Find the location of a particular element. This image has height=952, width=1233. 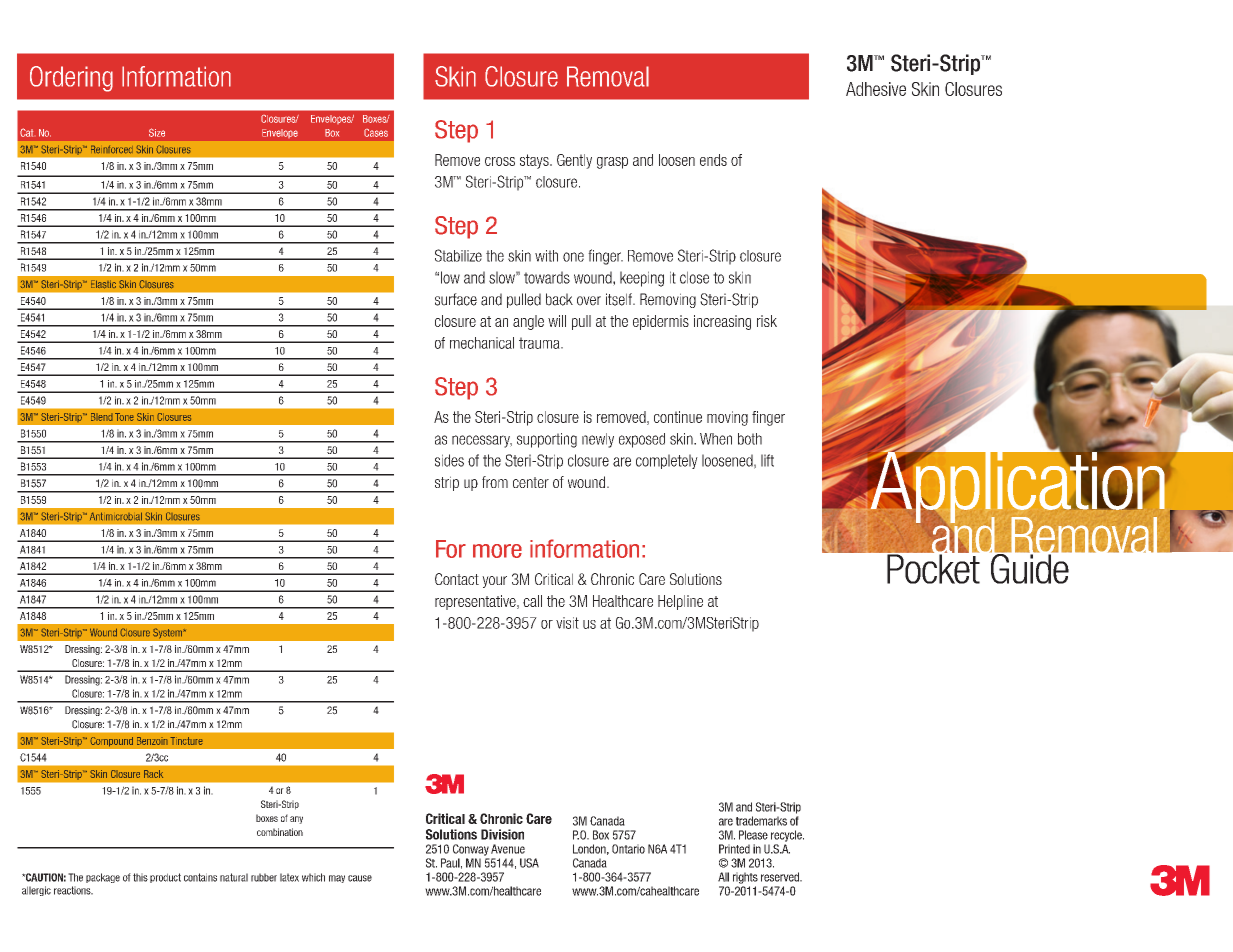

Size is located at coordinates (157, 132).
